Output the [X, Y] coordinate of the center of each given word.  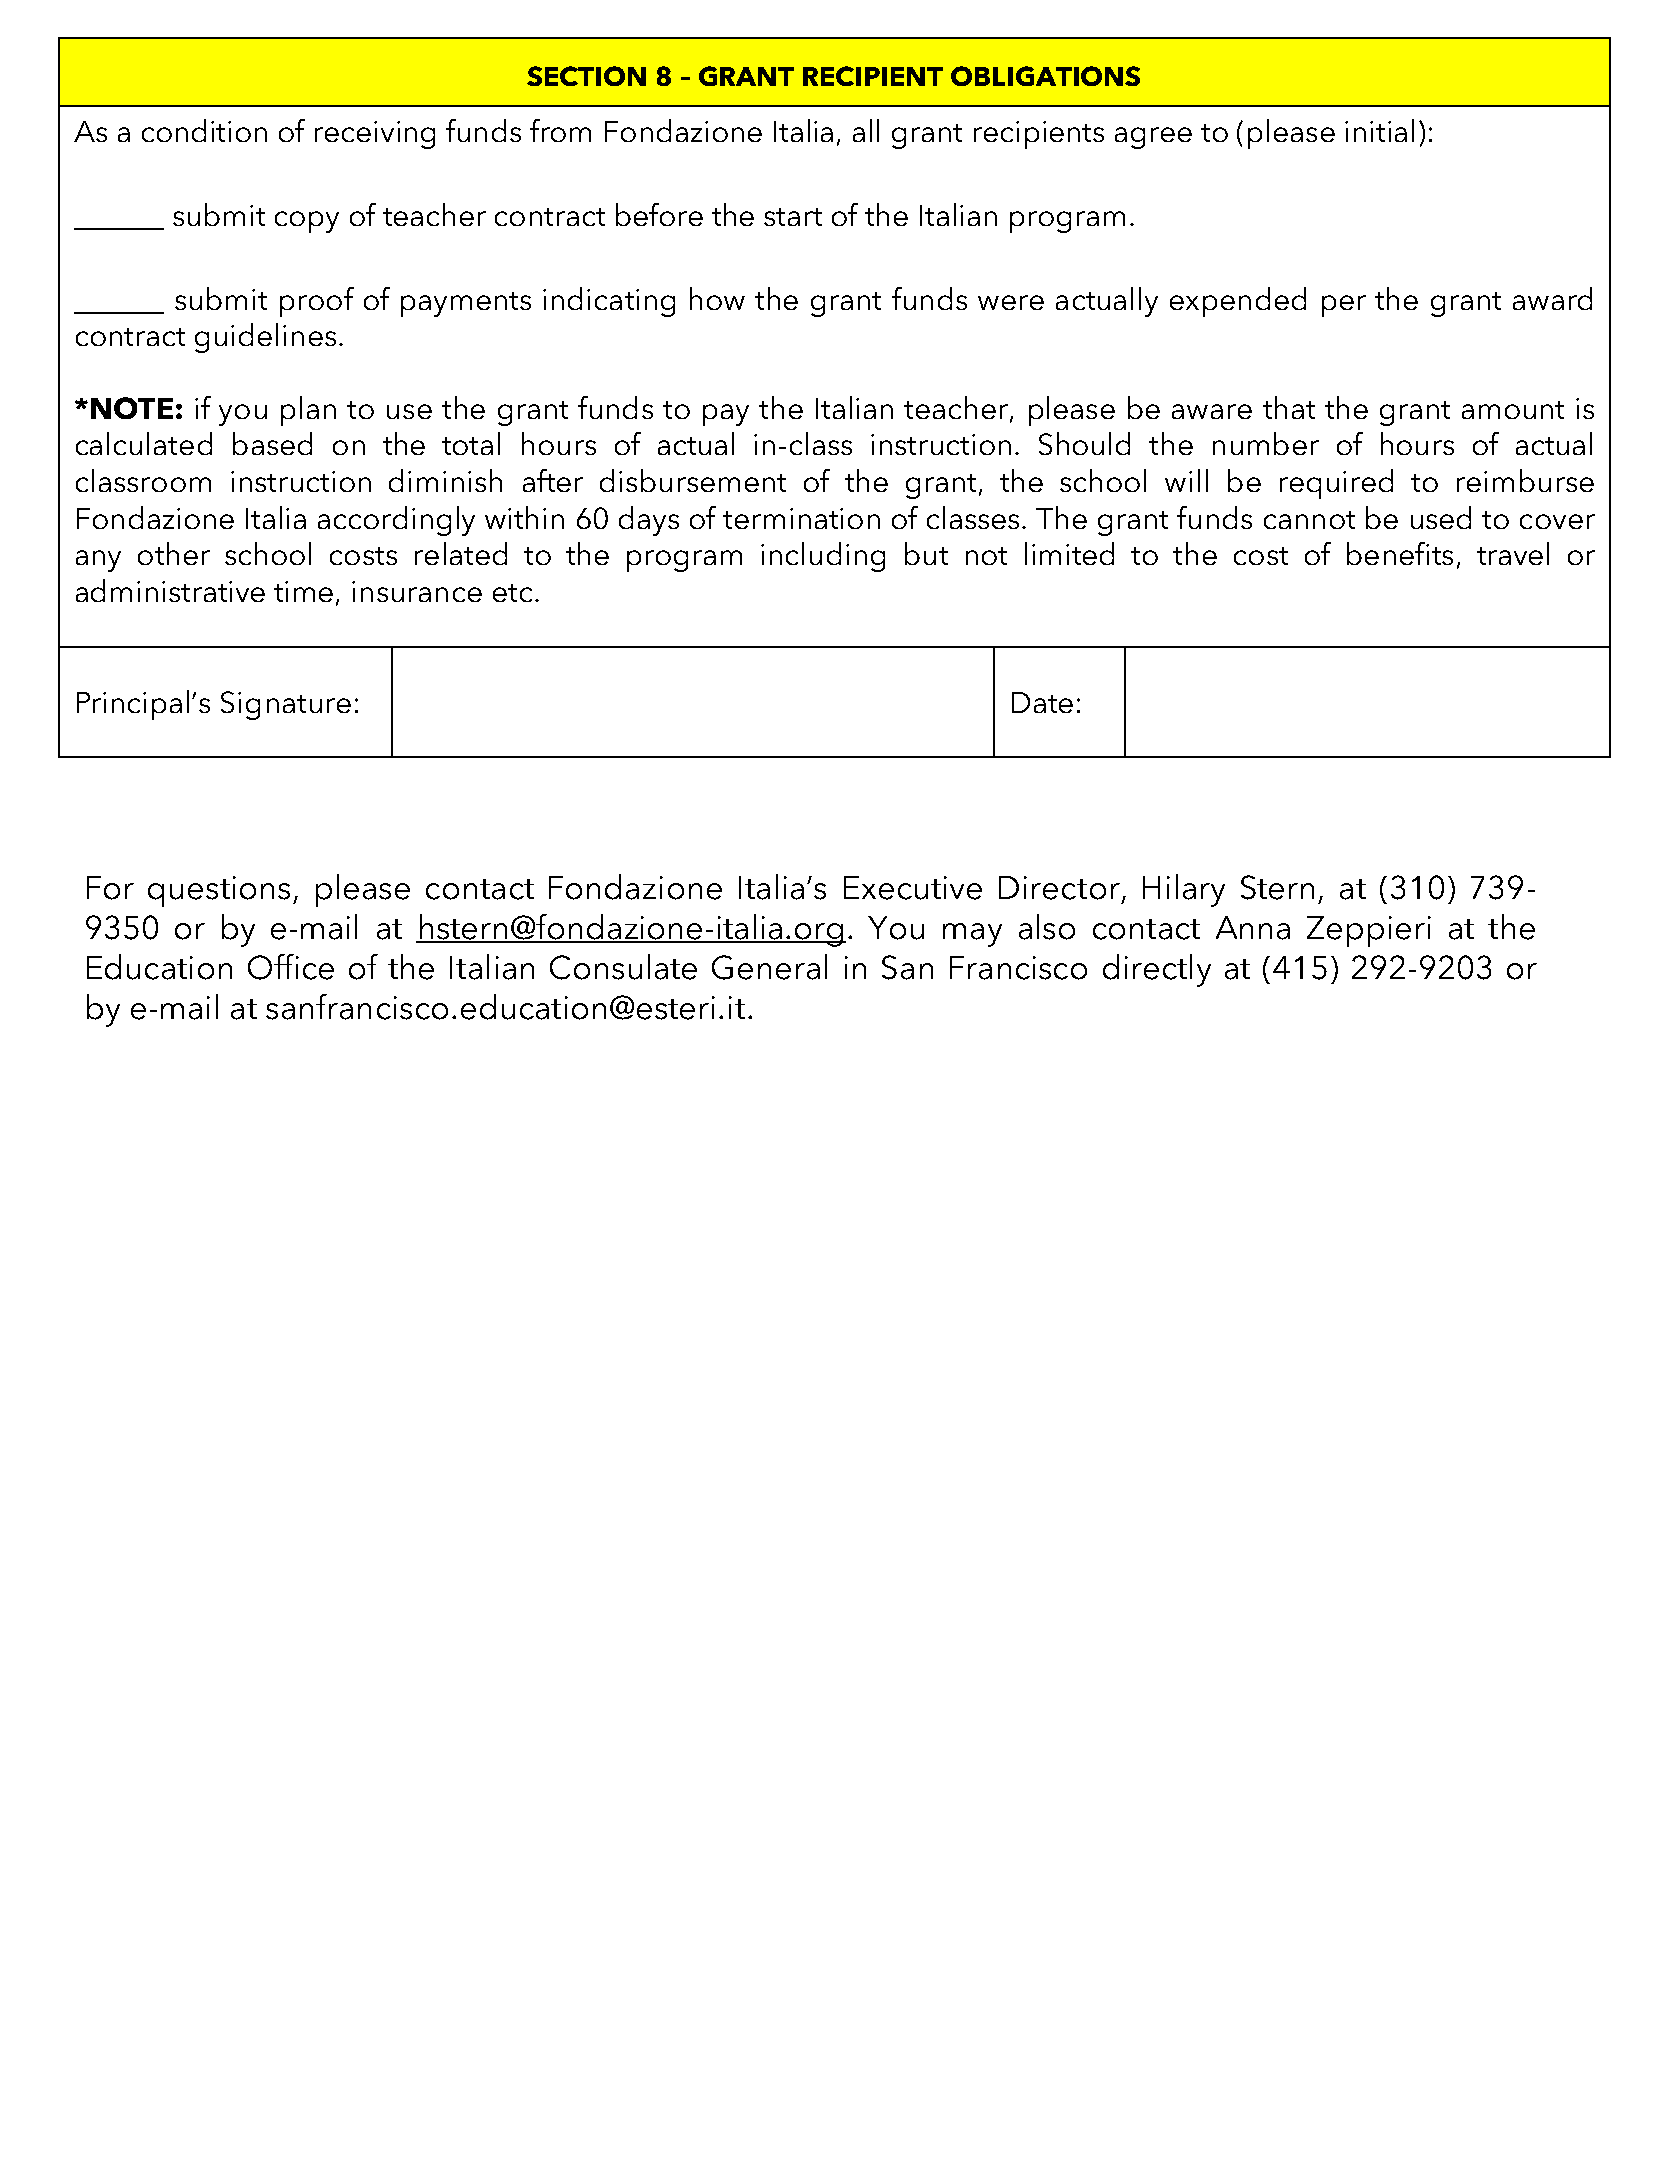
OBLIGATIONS [1045, 76]
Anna [1253, 928]
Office [291, 967]
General [769, 967]
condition [204, 130]
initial [1379, 130]
